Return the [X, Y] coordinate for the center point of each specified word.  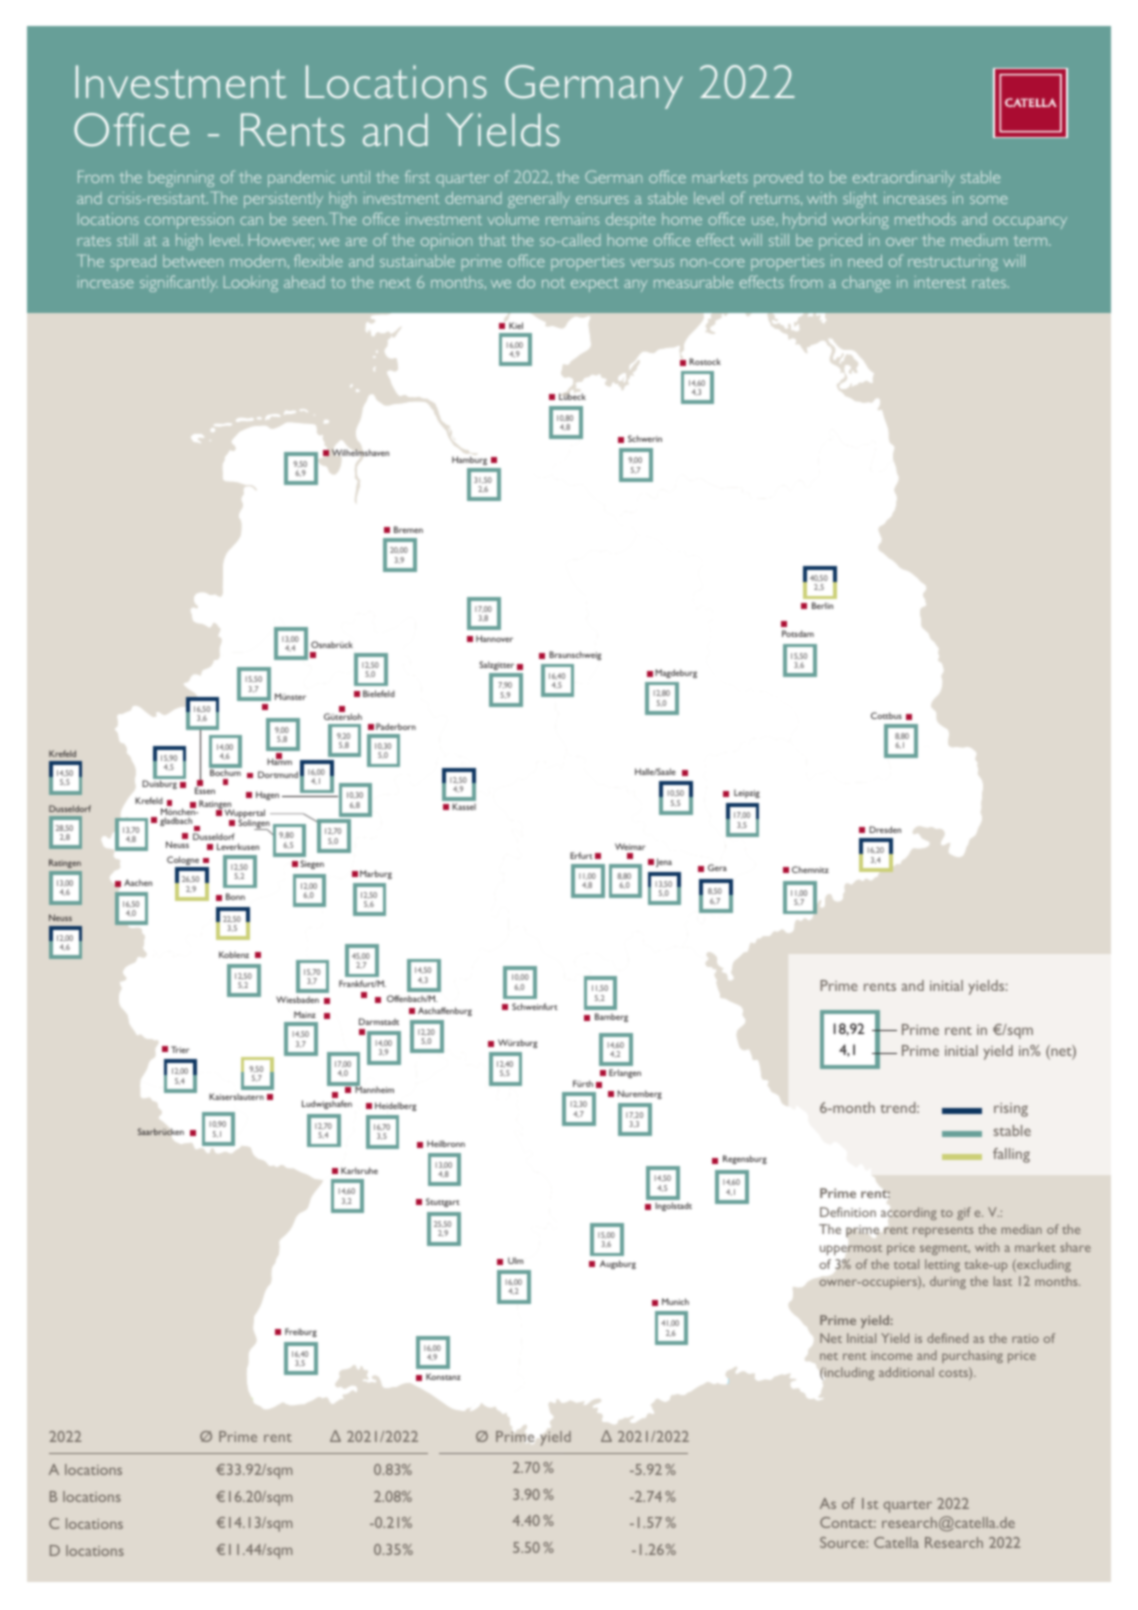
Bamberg [611, 1017]
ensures [602, 200]
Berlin [822, 605]
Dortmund [278, 774]
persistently [283, 200]
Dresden [885, 829]
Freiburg [301, 1332]
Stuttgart [443, 1202]
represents [943, 1232]
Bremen [408, 529]
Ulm [516, 1260]
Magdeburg [676, 673]
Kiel [516, 325]
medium [979, 240]
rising [1011, 1110]
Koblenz [234, 954]
